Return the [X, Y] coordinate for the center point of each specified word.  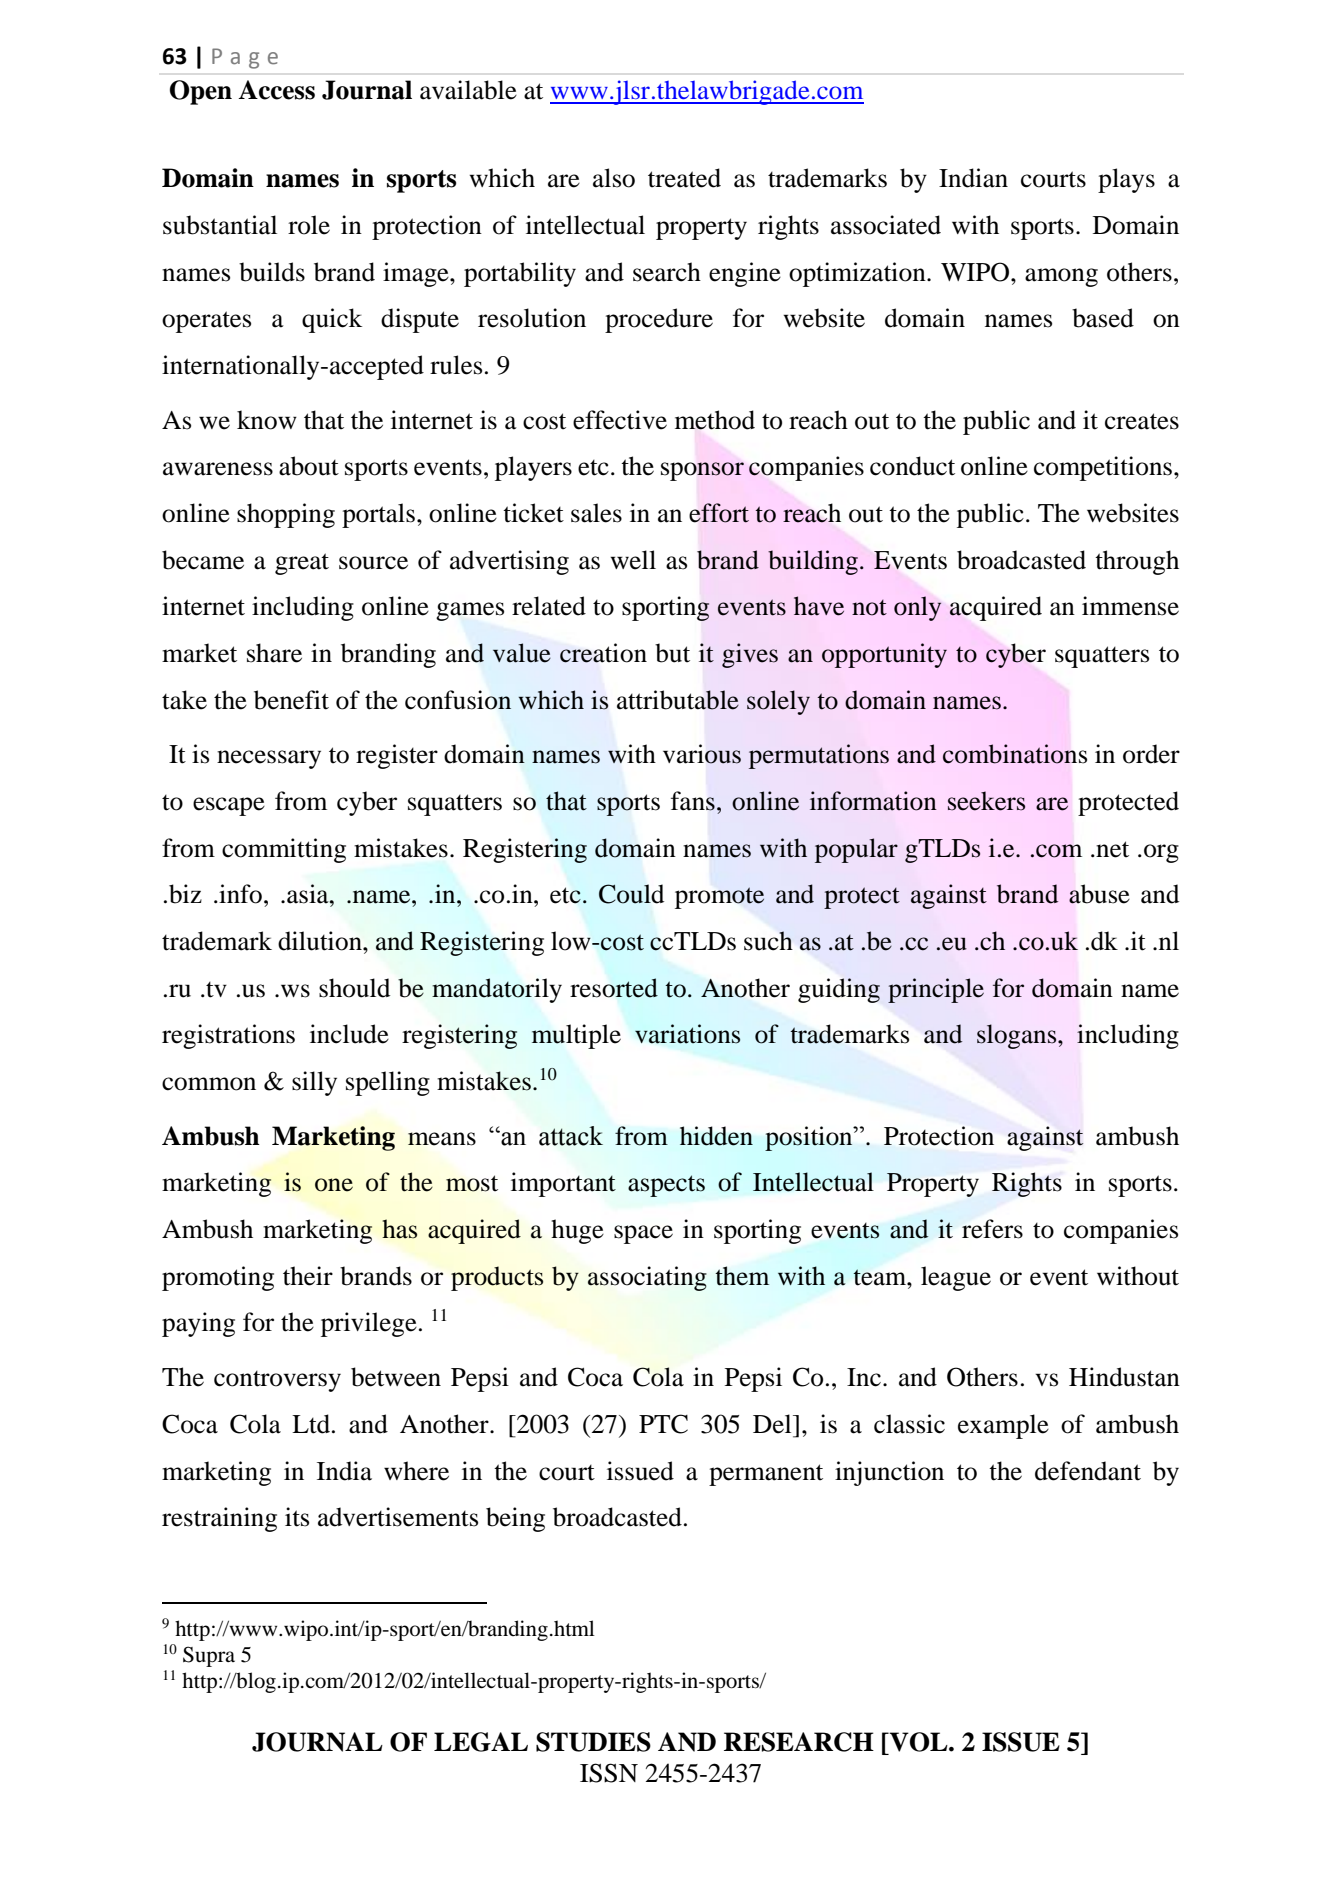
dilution [321, 941]
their [308, 1276]
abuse [1099, 894]
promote [719, 898]
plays [1126, 180]
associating [647, 1278]
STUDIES [593, 1742]
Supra [209, 1656]
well [633, 560]
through [1137, 562]
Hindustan [1124, 1377]
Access [276, 90]
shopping [286, 515]
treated [684, 178]
